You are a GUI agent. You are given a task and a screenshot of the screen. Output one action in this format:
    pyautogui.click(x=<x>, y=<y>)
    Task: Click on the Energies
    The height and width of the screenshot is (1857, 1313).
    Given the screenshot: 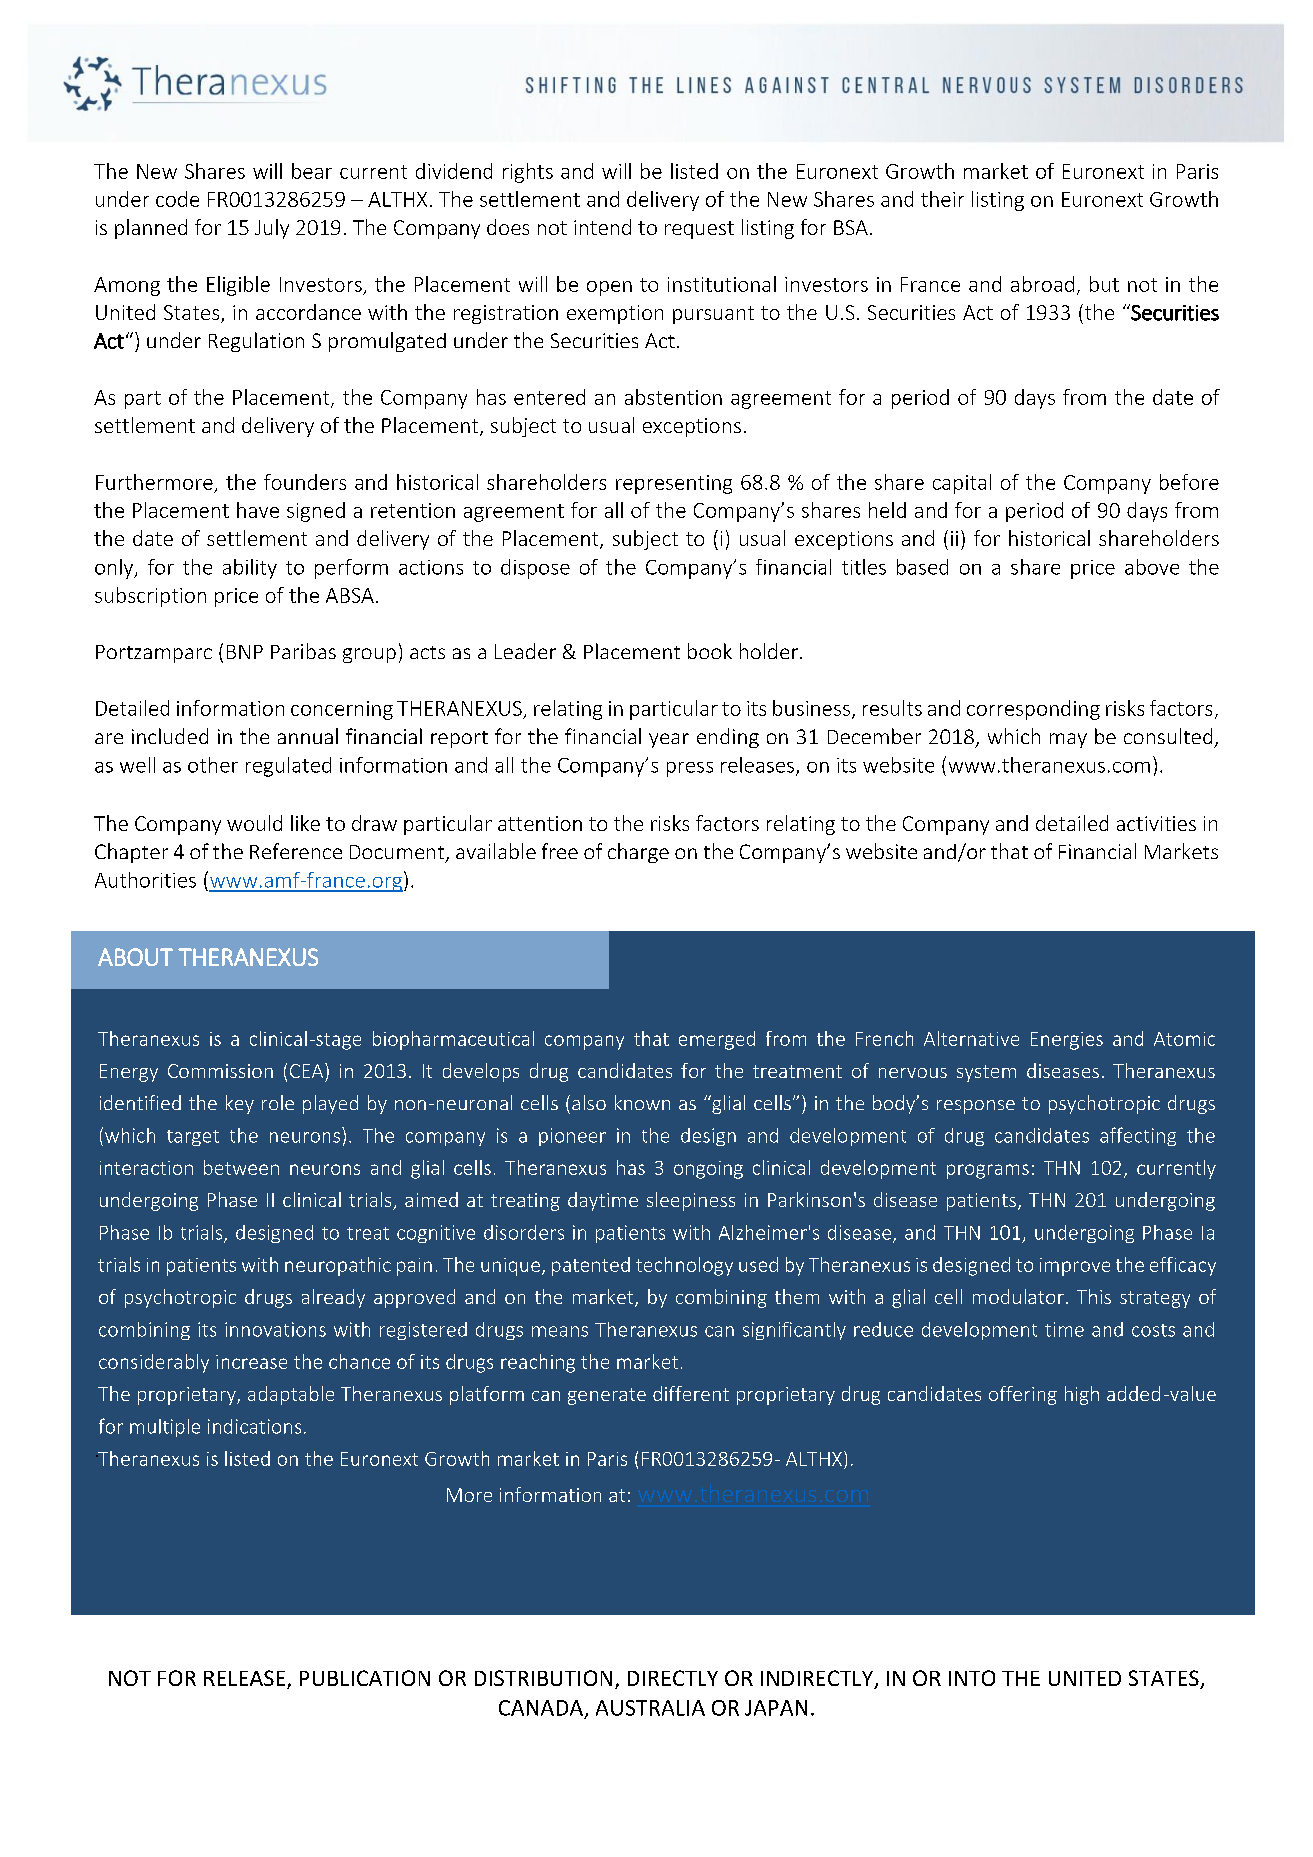 What is the action you would take?
    pyautogui.click(x=1067, y=1041)
